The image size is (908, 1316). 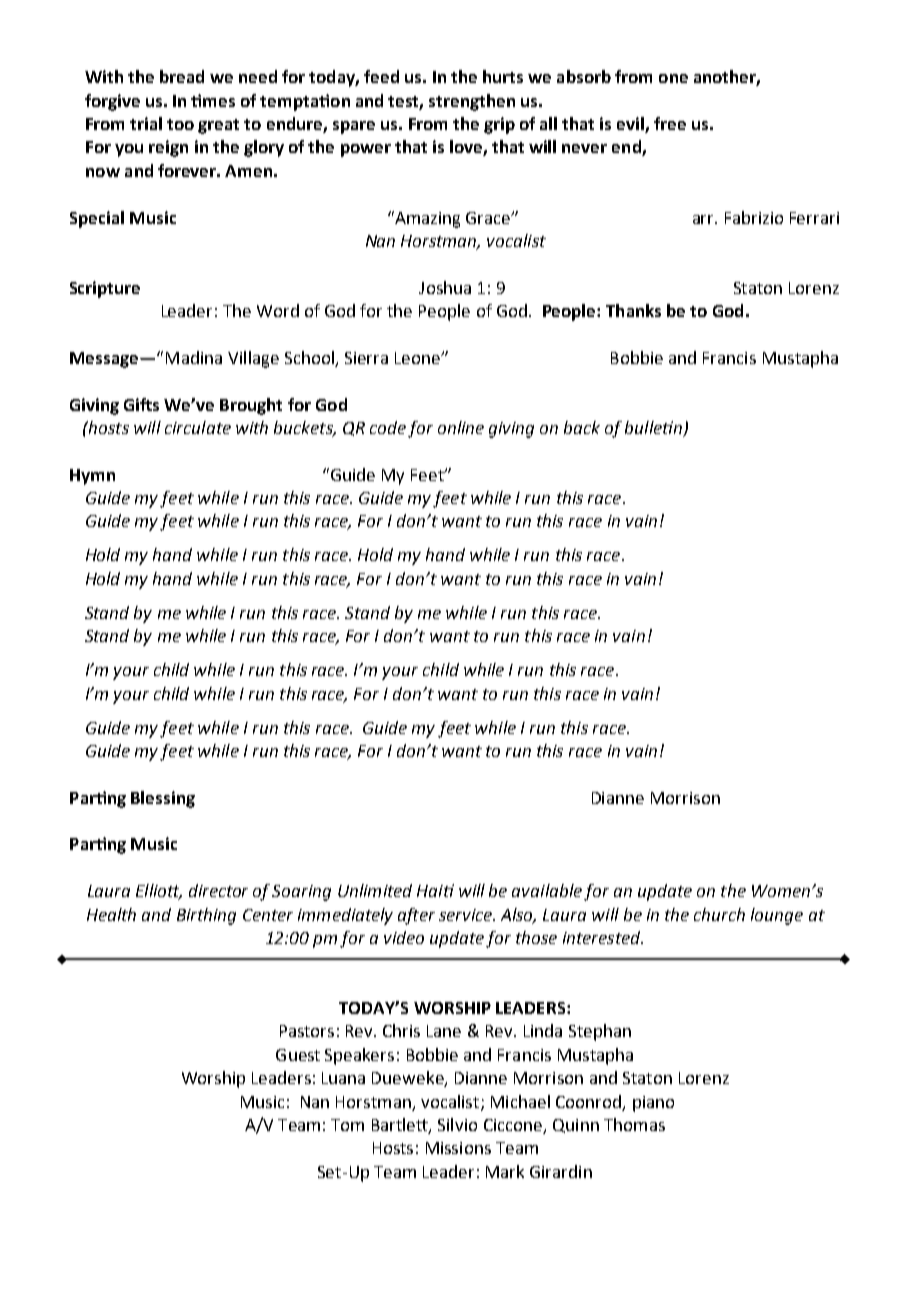 What do you see at coordinates (654, 429) in the page?
I see `bulletin` at bounding box center [654, 429].
